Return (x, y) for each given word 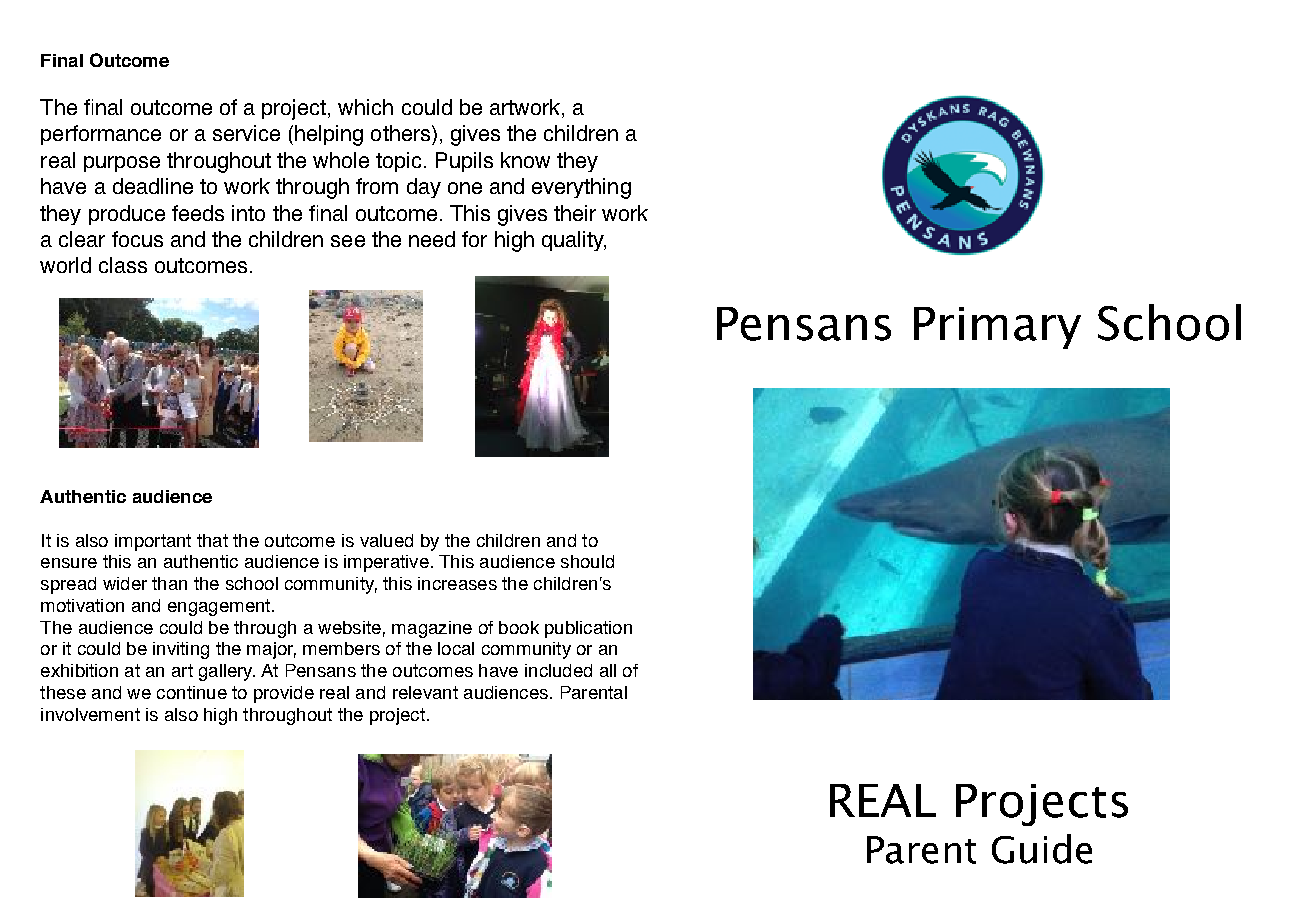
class (123, 265)
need (432, 239)
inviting (181, 650)
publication (588, 629)
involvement (90, 714)
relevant (425, 692)
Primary (997, 328)
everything (581, 188)
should (587, 561)
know (525, 160)
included (558, 670)
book (519, 627)
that (212, 540)
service (246, 133)
